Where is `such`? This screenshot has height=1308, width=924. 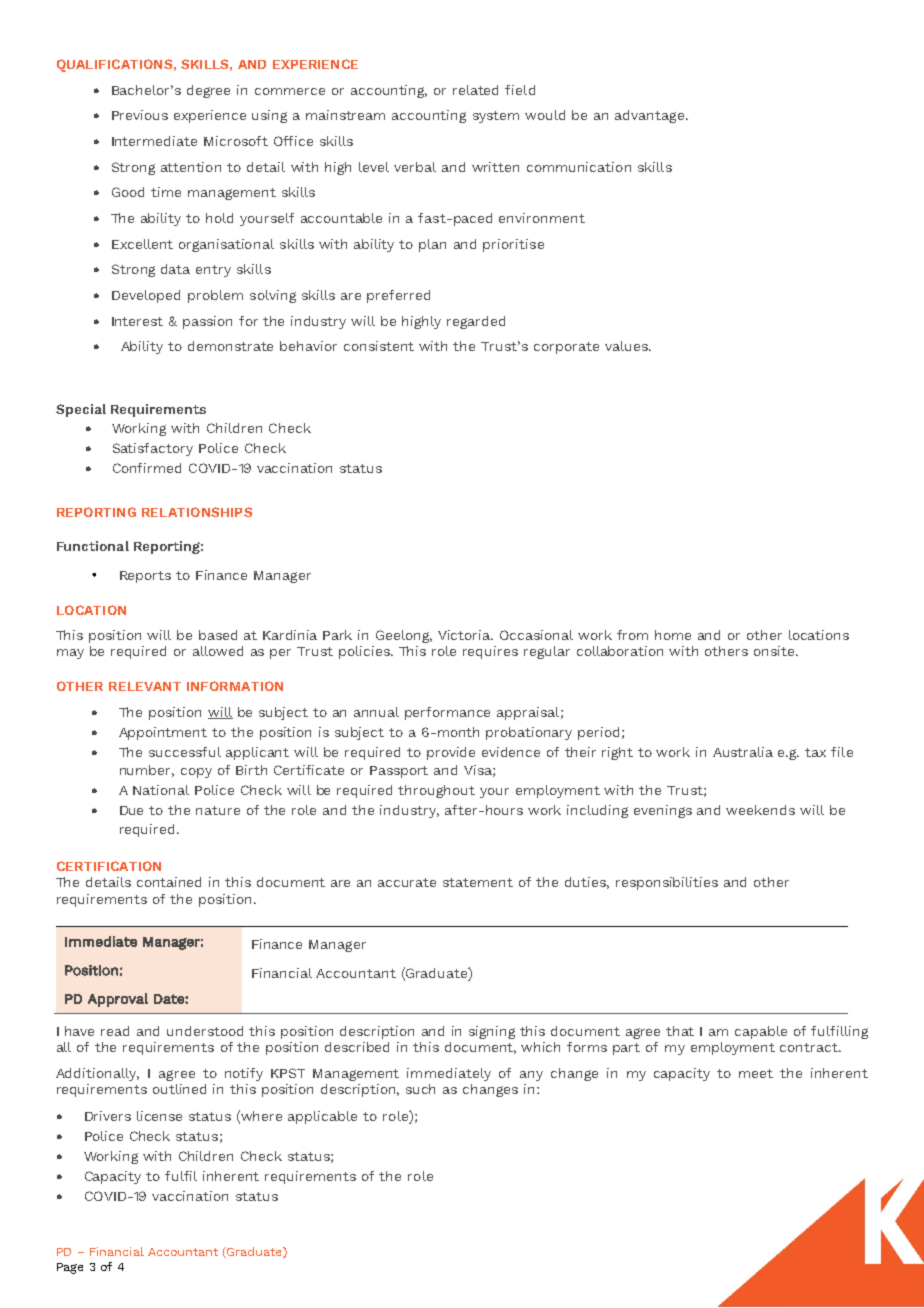 such is located at coordinates (420, 1089).
